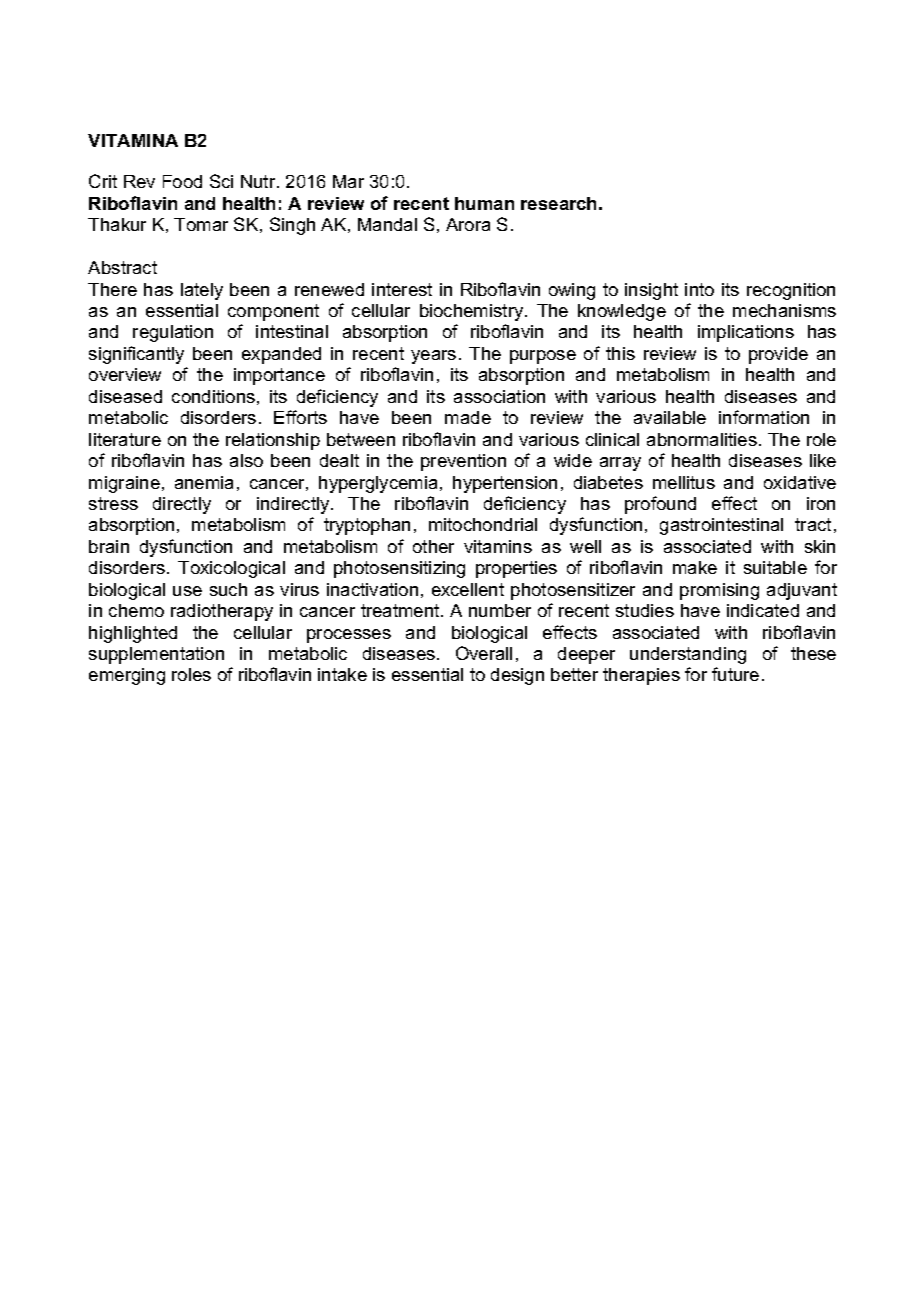 This screenshot has height=1308, width=924. I want to click on human, so click(484, 203).
